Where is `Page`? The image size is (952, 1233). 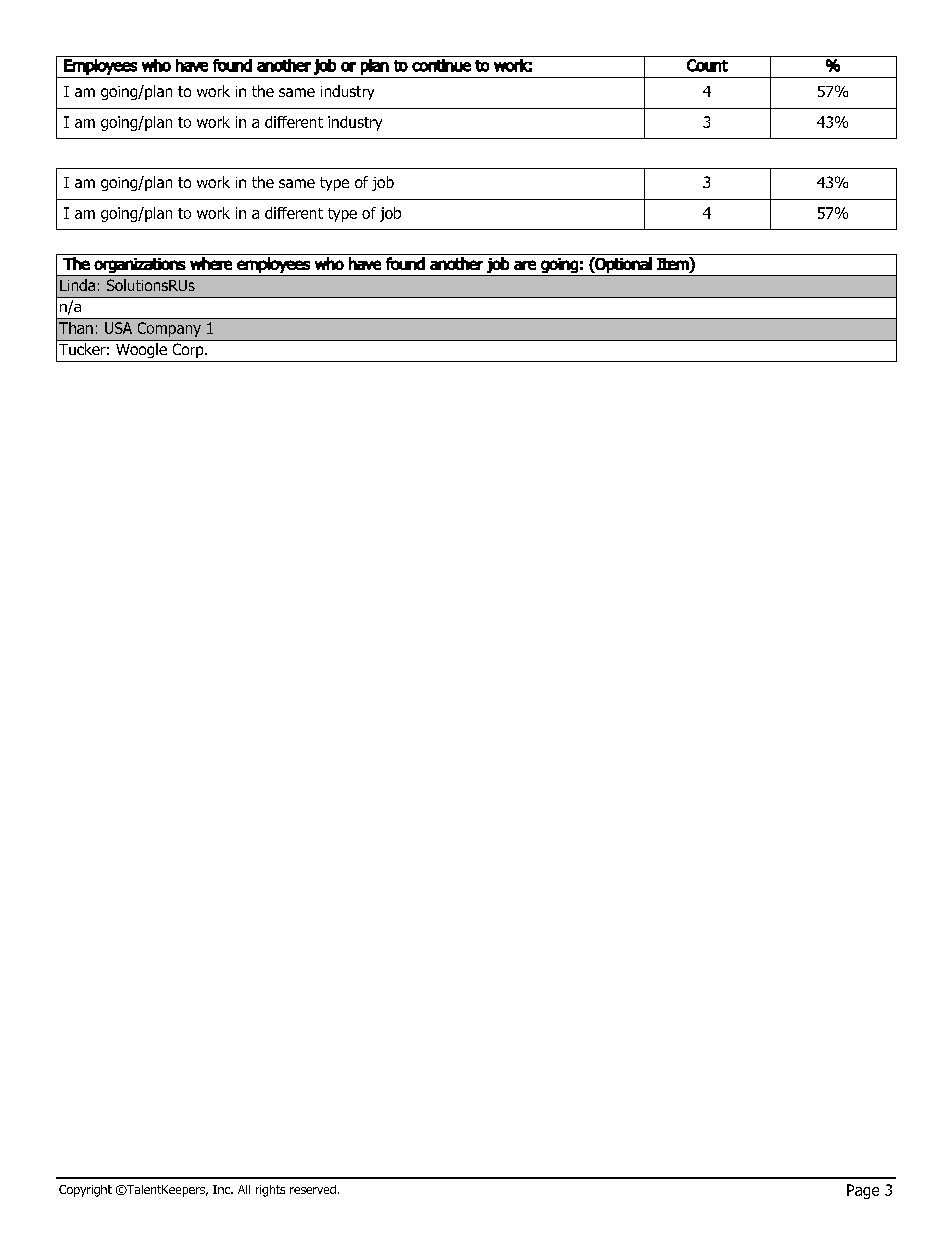
Page is located at coordinates (863, 1191).
